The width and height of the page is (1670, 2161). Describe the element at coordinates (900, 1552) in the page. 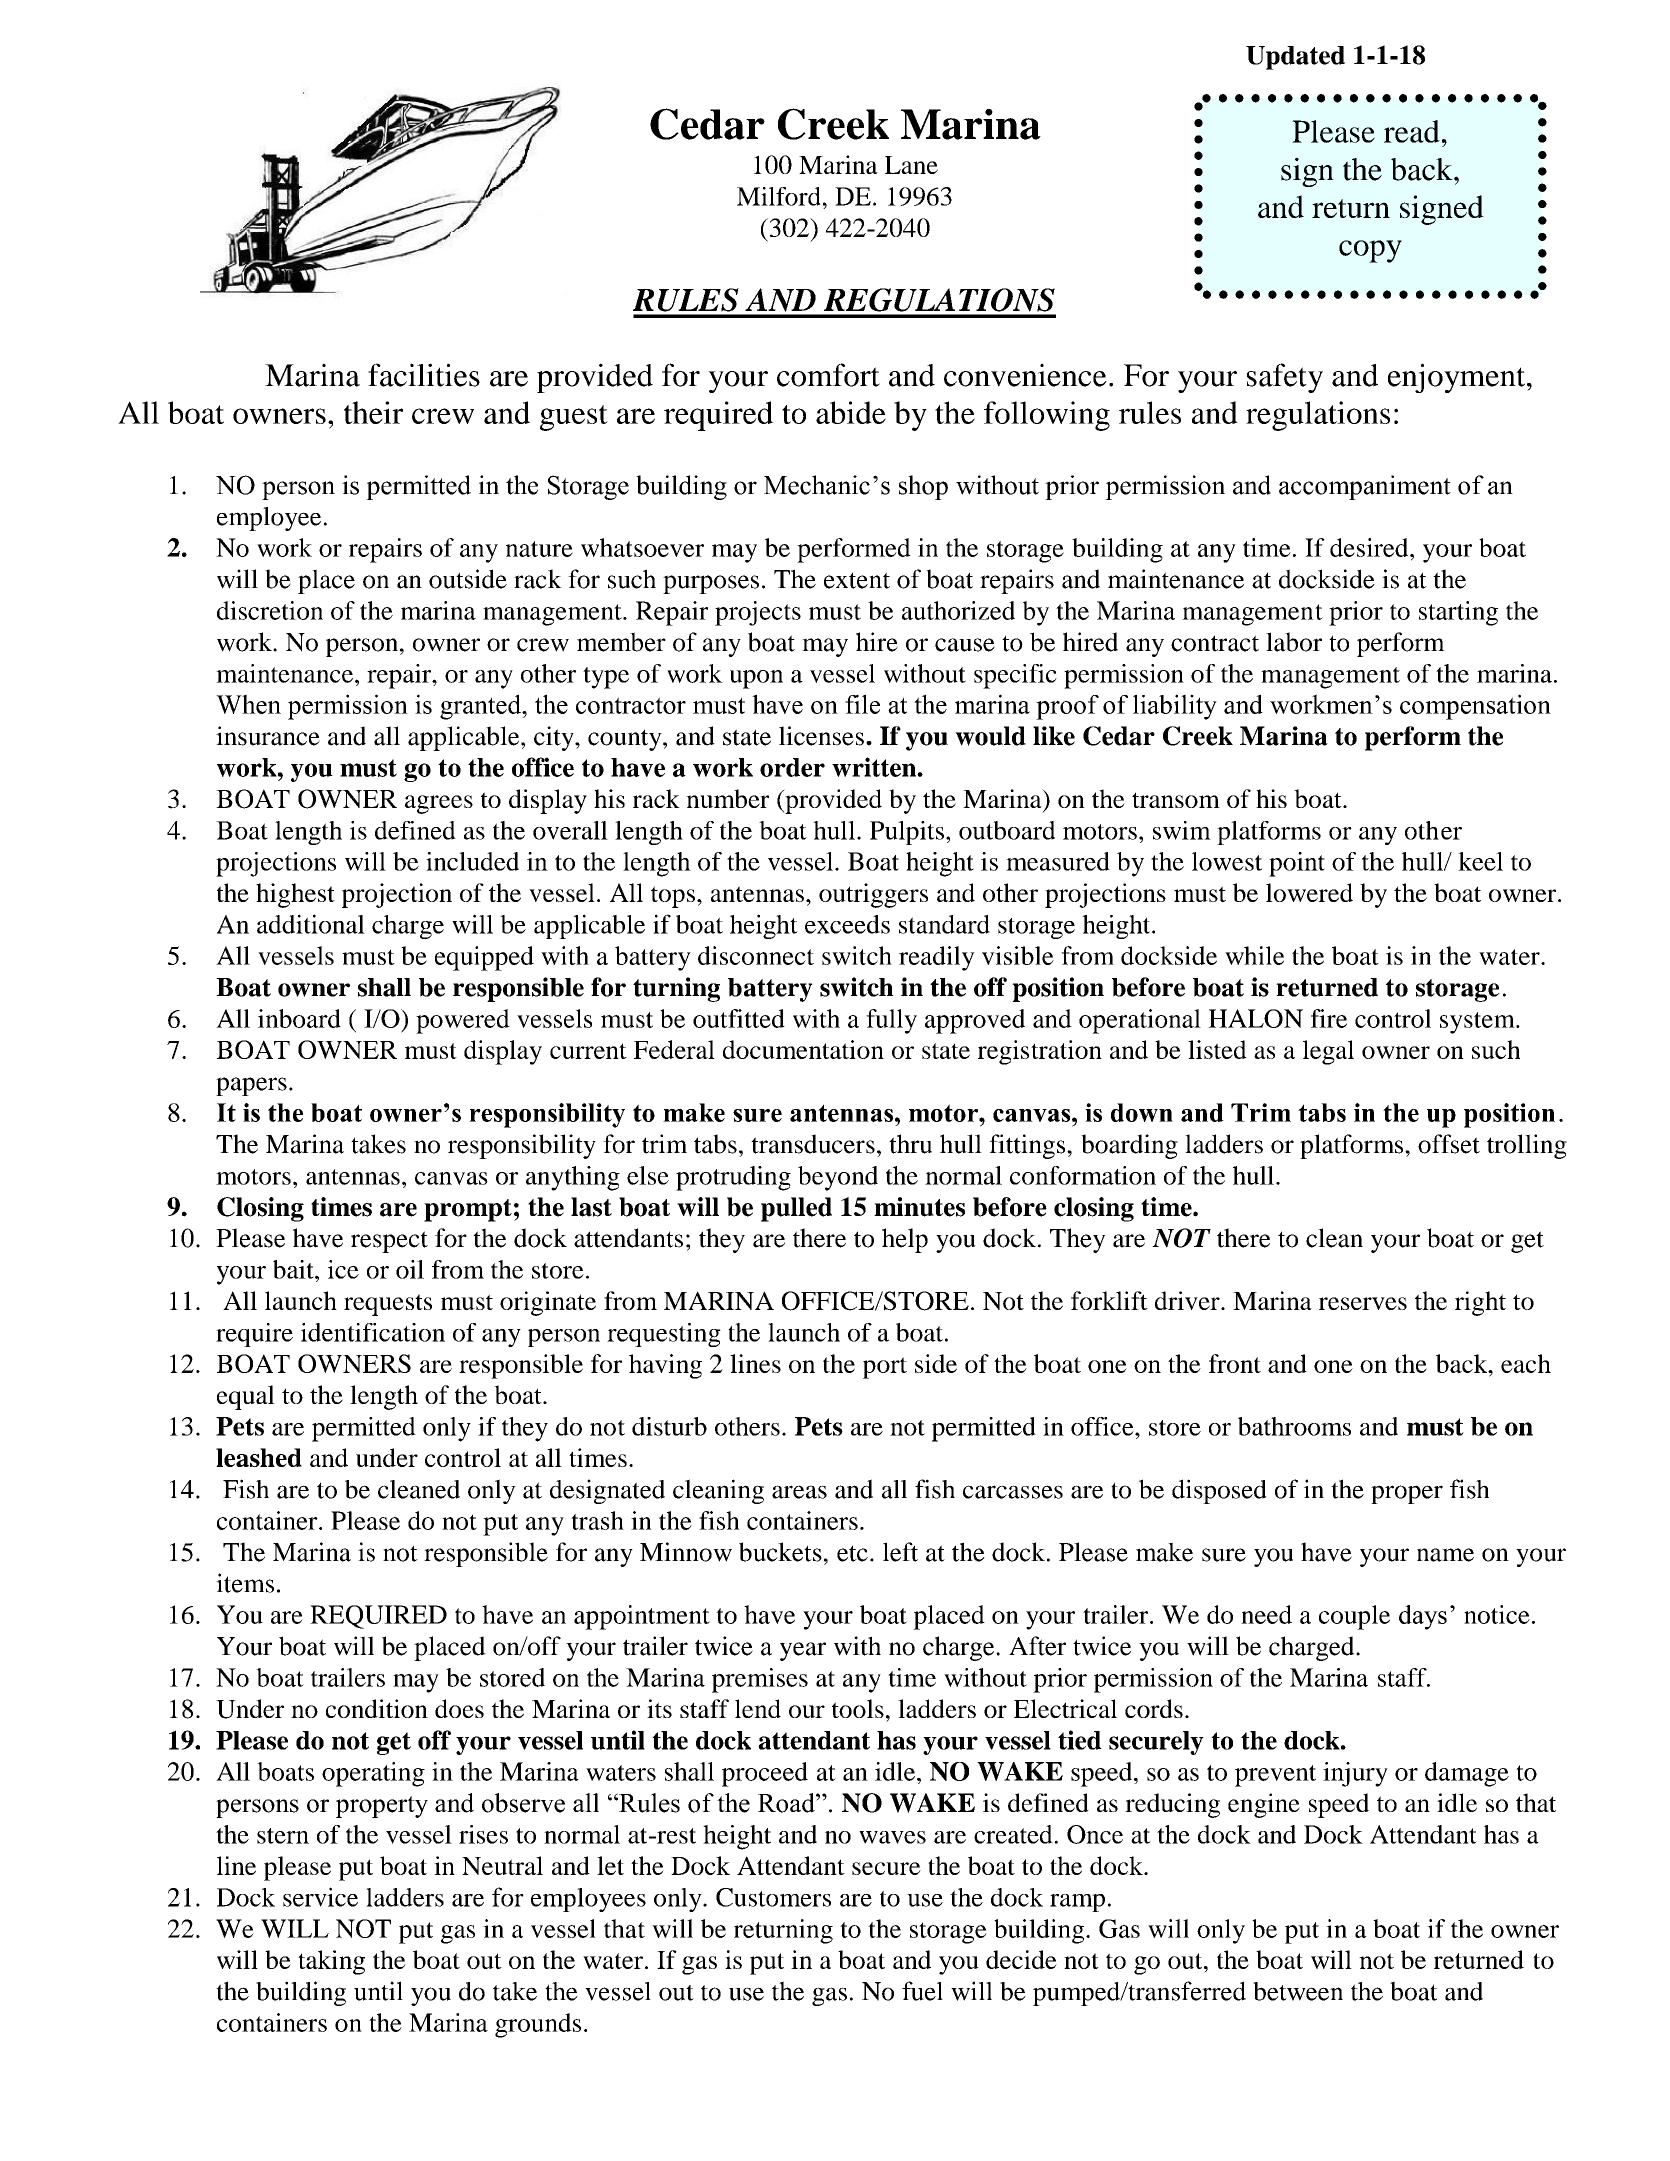

I see `left` at that location.
